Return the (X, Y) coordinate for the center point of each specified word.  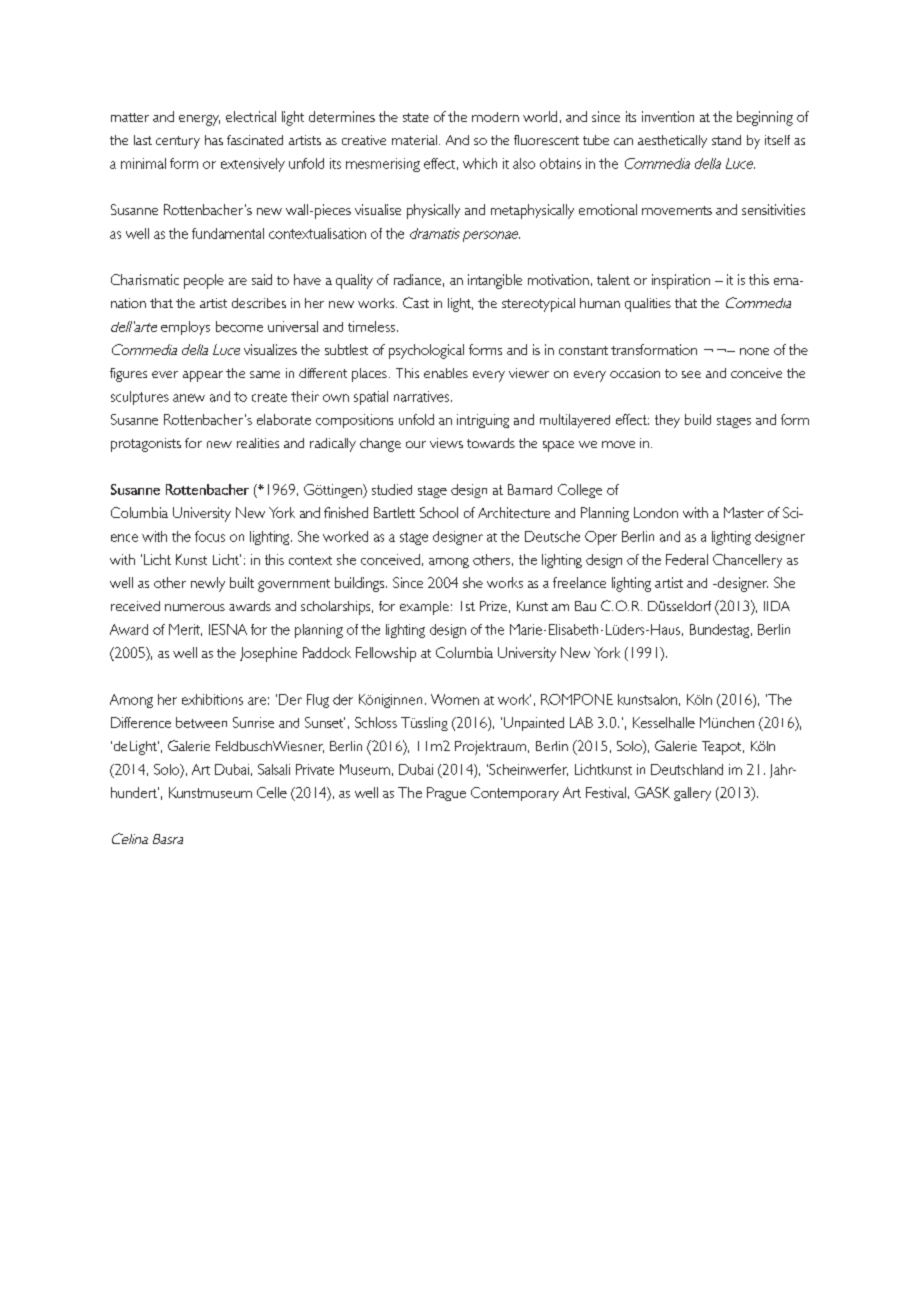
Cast (416, 302)
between (201, 722)
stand (726, 140)
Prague (446, 794)
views (446, 443)
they (667, 421)
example (424, 608)
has (214, 140)
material (414, 140)
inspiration (681, 281)
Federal (687, 559)
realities (258, 443)
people (204, 281)
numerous (195, 607)
